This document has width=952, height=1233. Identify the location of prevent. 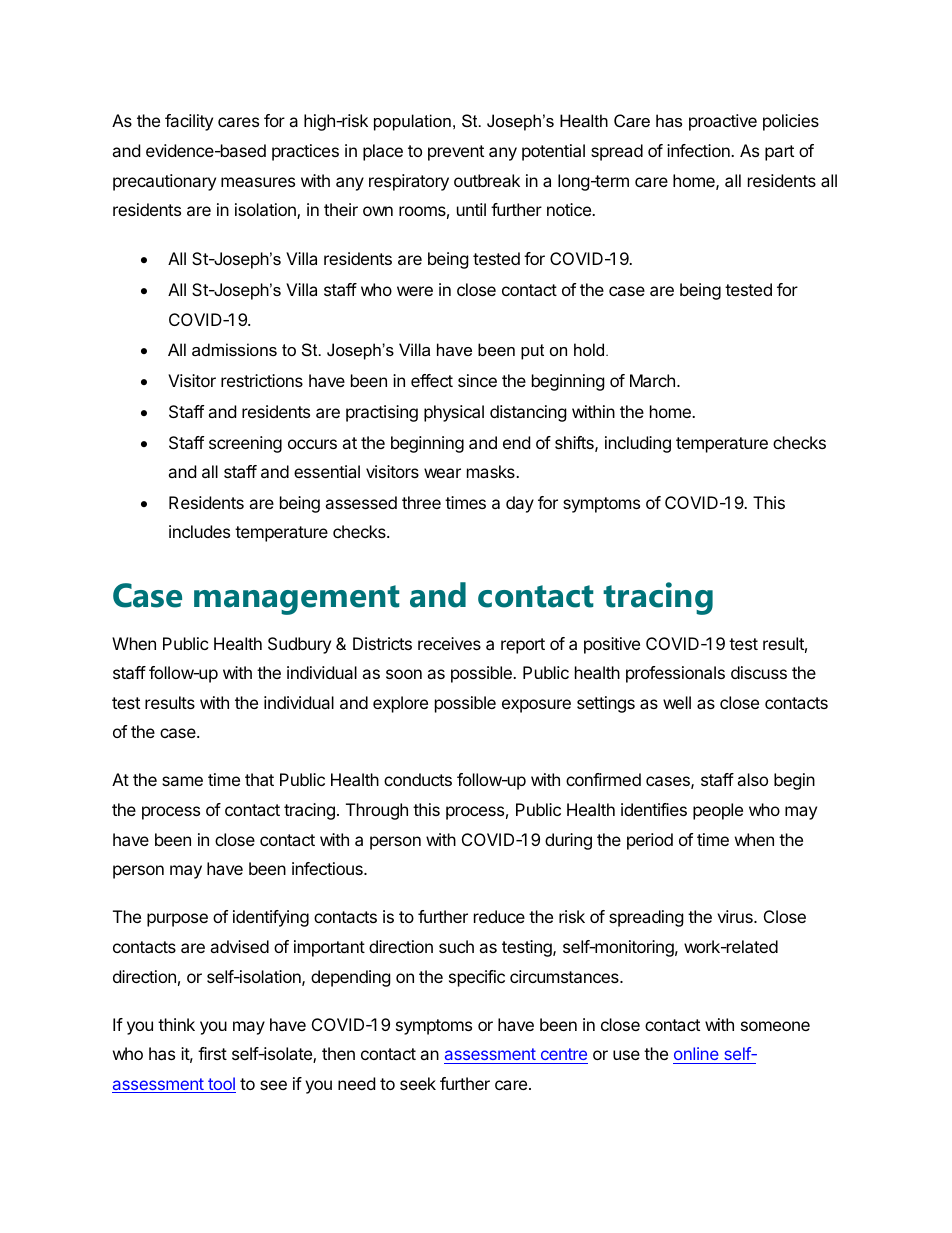
(456, 153).
